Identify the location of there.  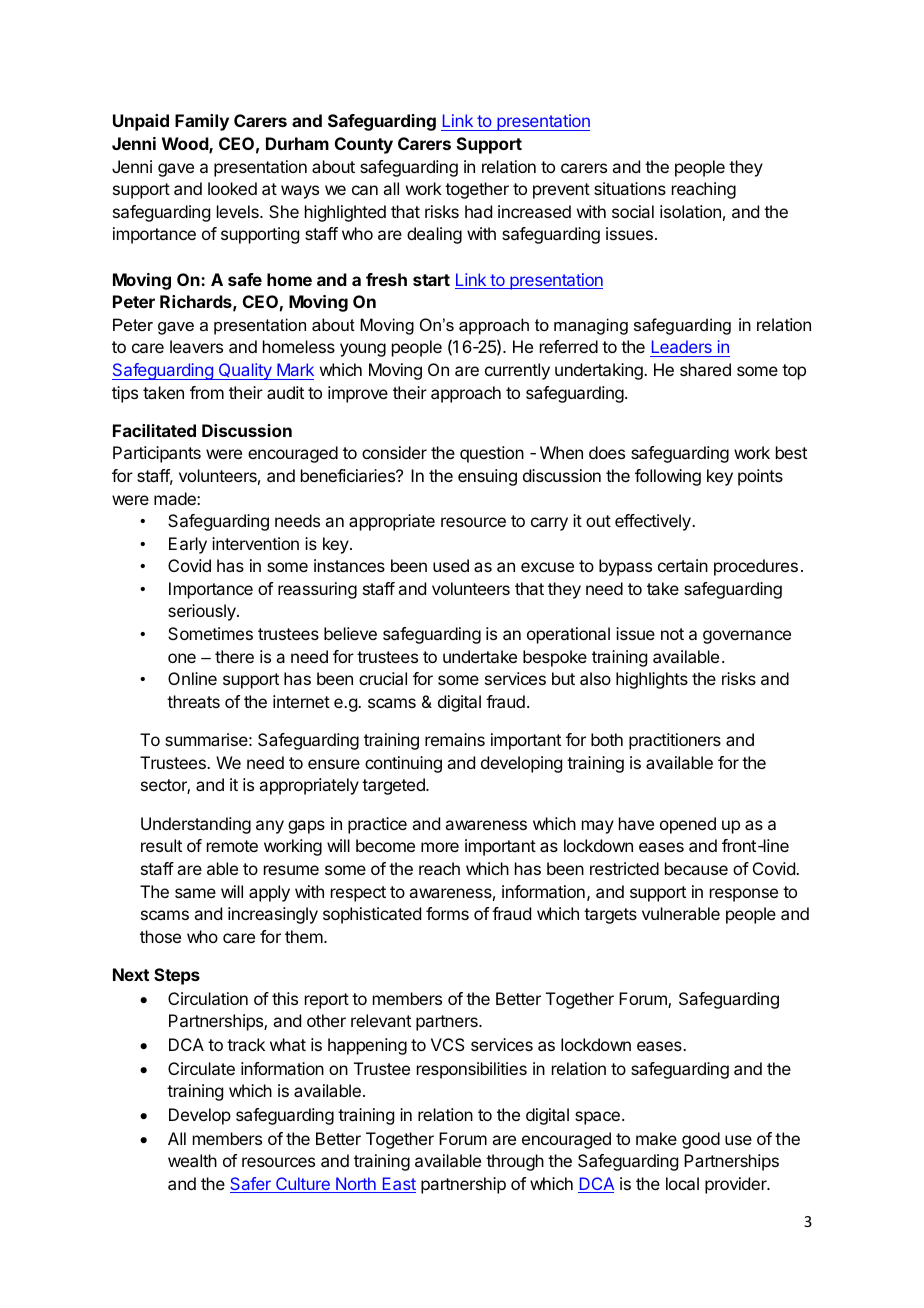
(234, 656).
